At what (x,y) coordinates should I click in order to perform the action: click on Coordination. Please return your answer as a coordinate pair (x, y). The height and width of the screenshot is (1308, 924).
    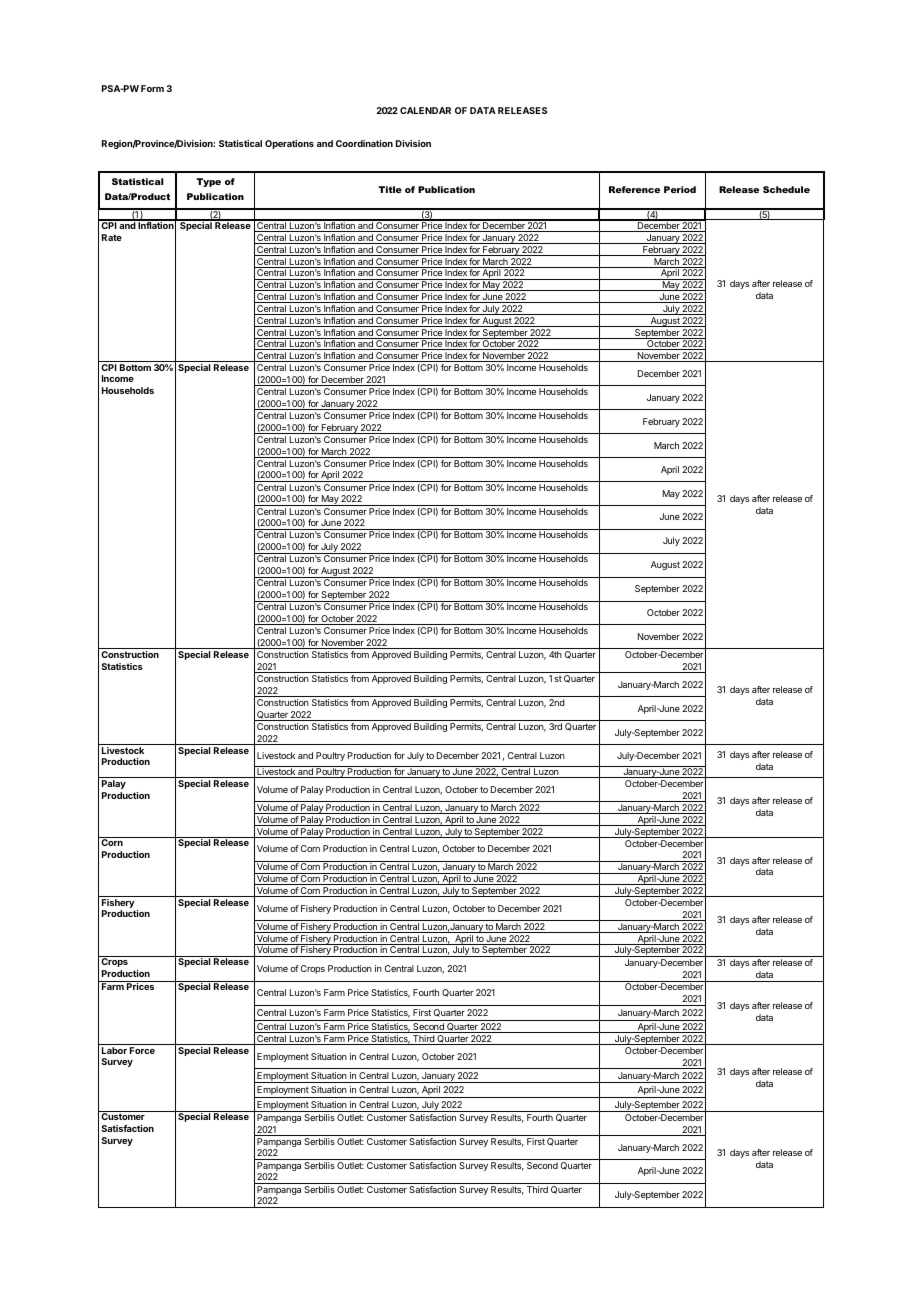
    Looking at the image, I should click on (364, 143).
